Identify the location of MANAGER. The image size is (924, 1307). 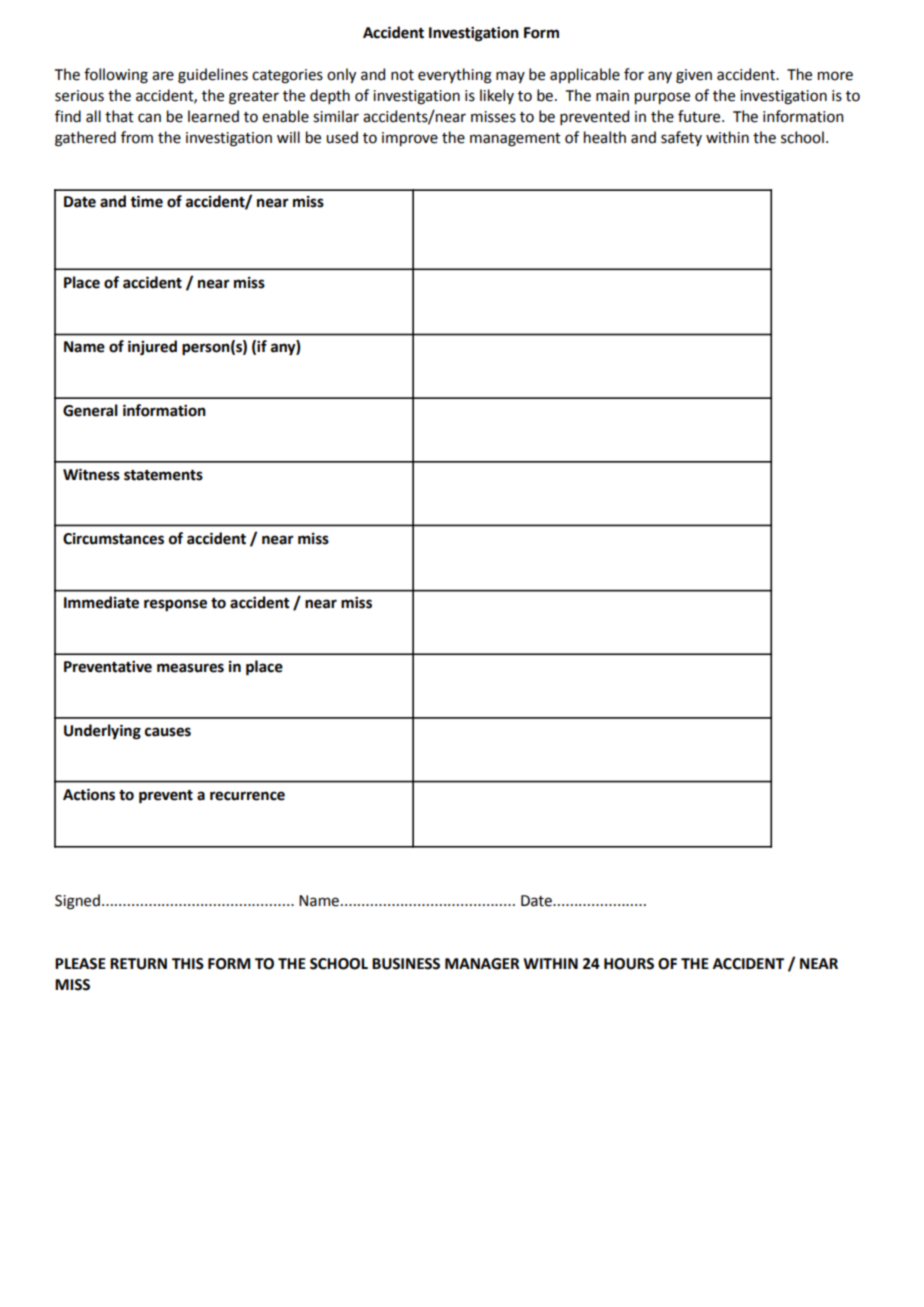
(482, 964).
